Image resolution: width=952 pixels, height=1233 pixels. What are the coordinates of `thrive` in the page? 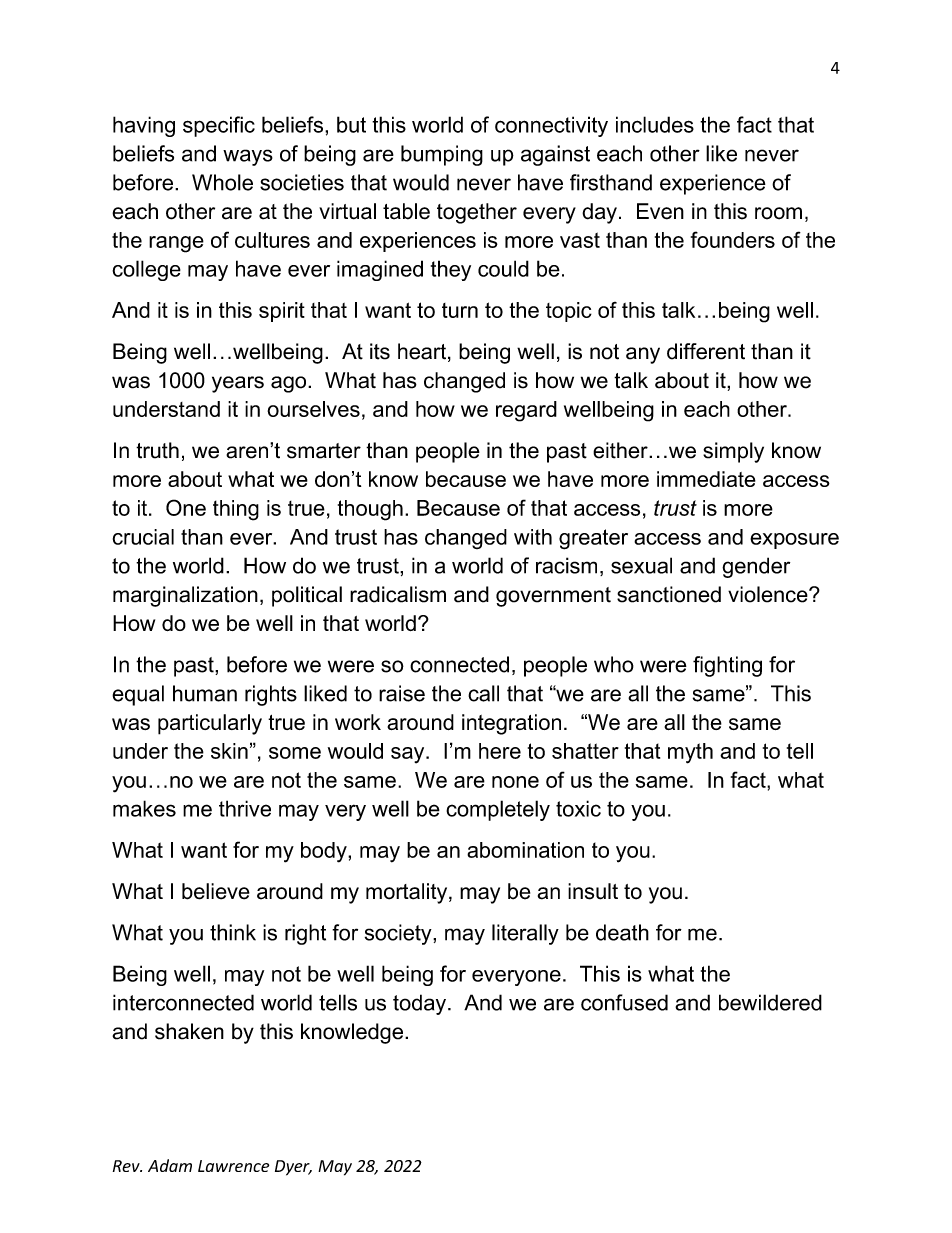 It's located at (245, 808).
